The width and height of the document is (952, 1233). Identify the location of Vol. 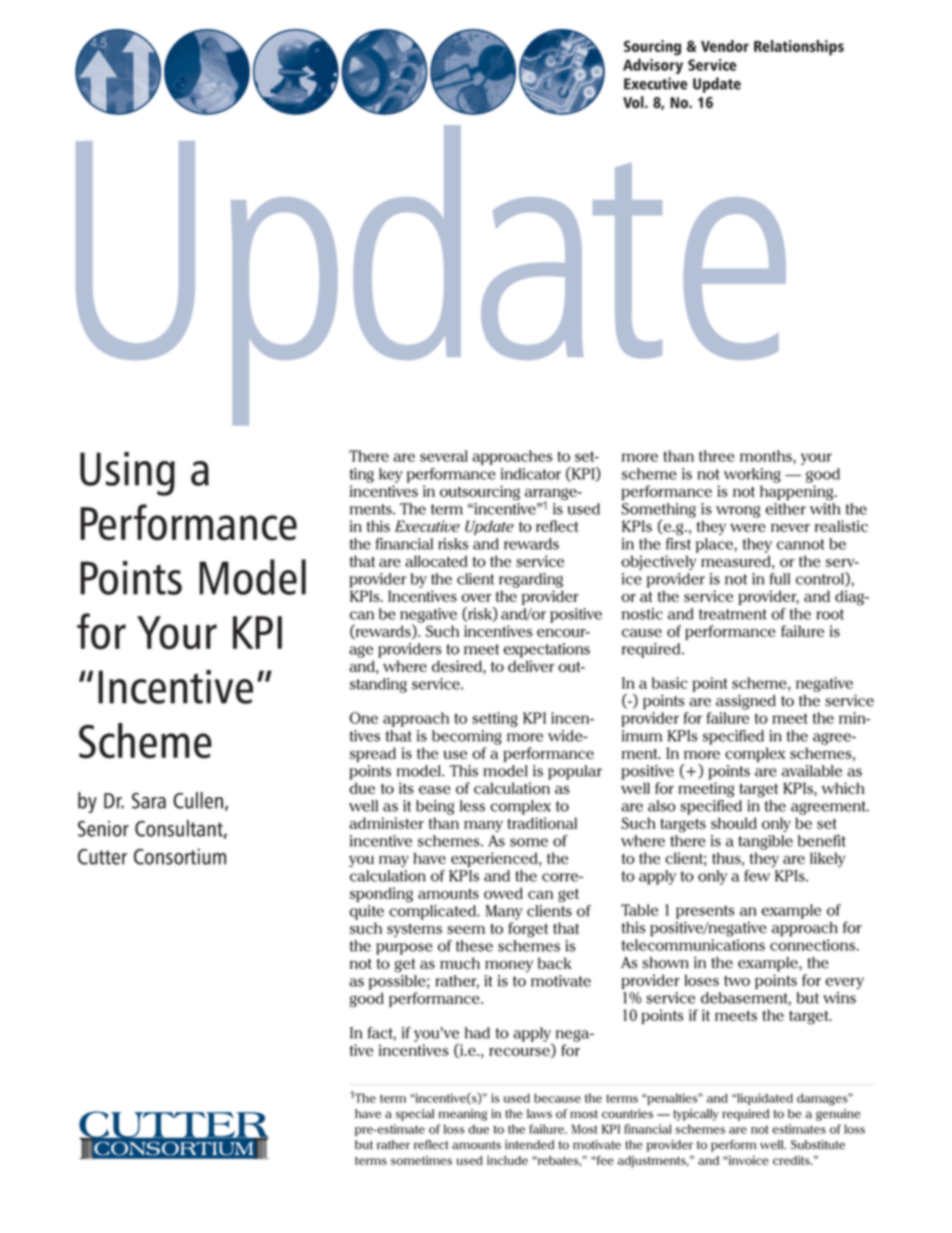
(634, 102).
